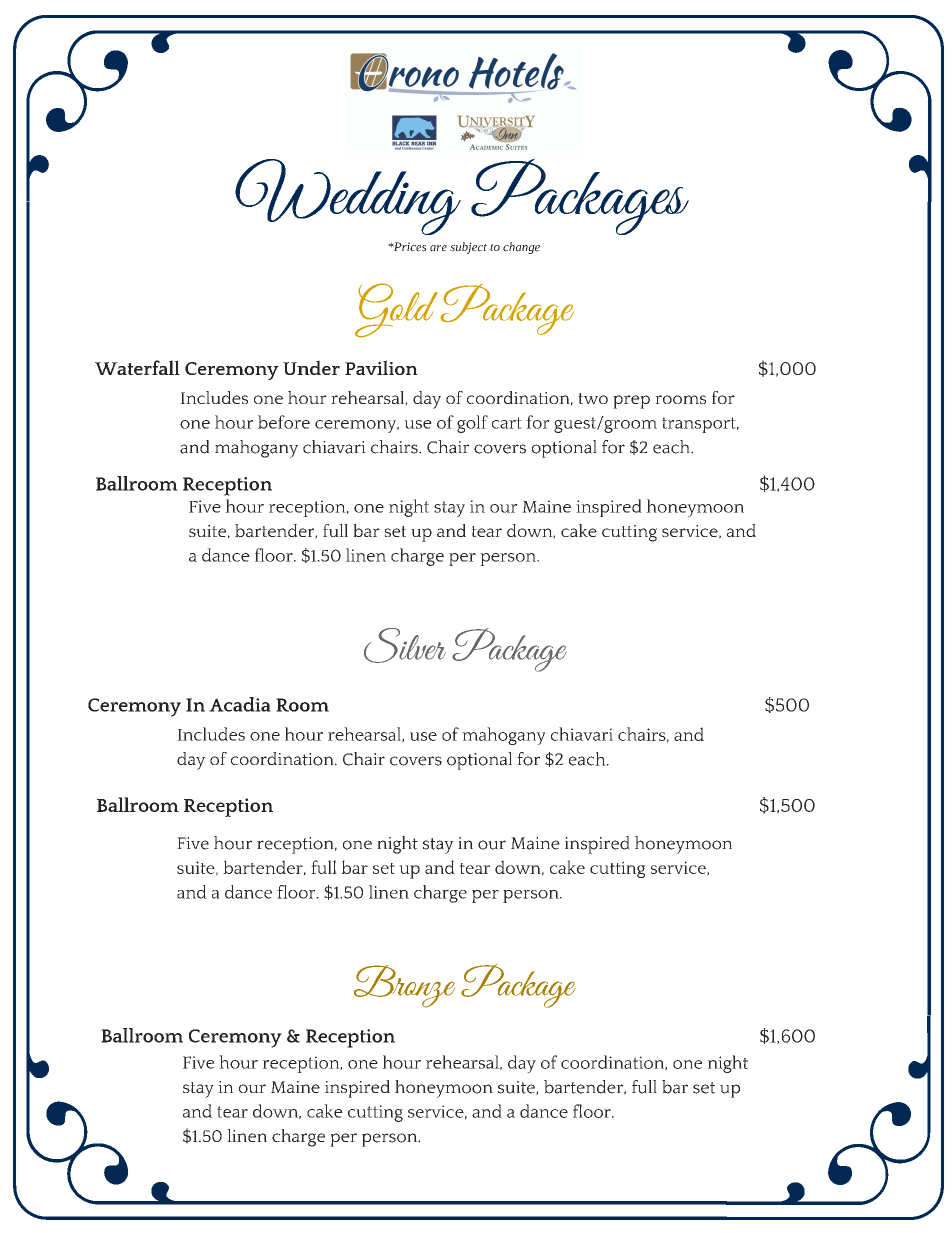 The width and height of the screenshot is (952, 1233). What do you see at coordinates (700, 425) in the screenshot?
I see `transport` at bounding box center [700, 425].
